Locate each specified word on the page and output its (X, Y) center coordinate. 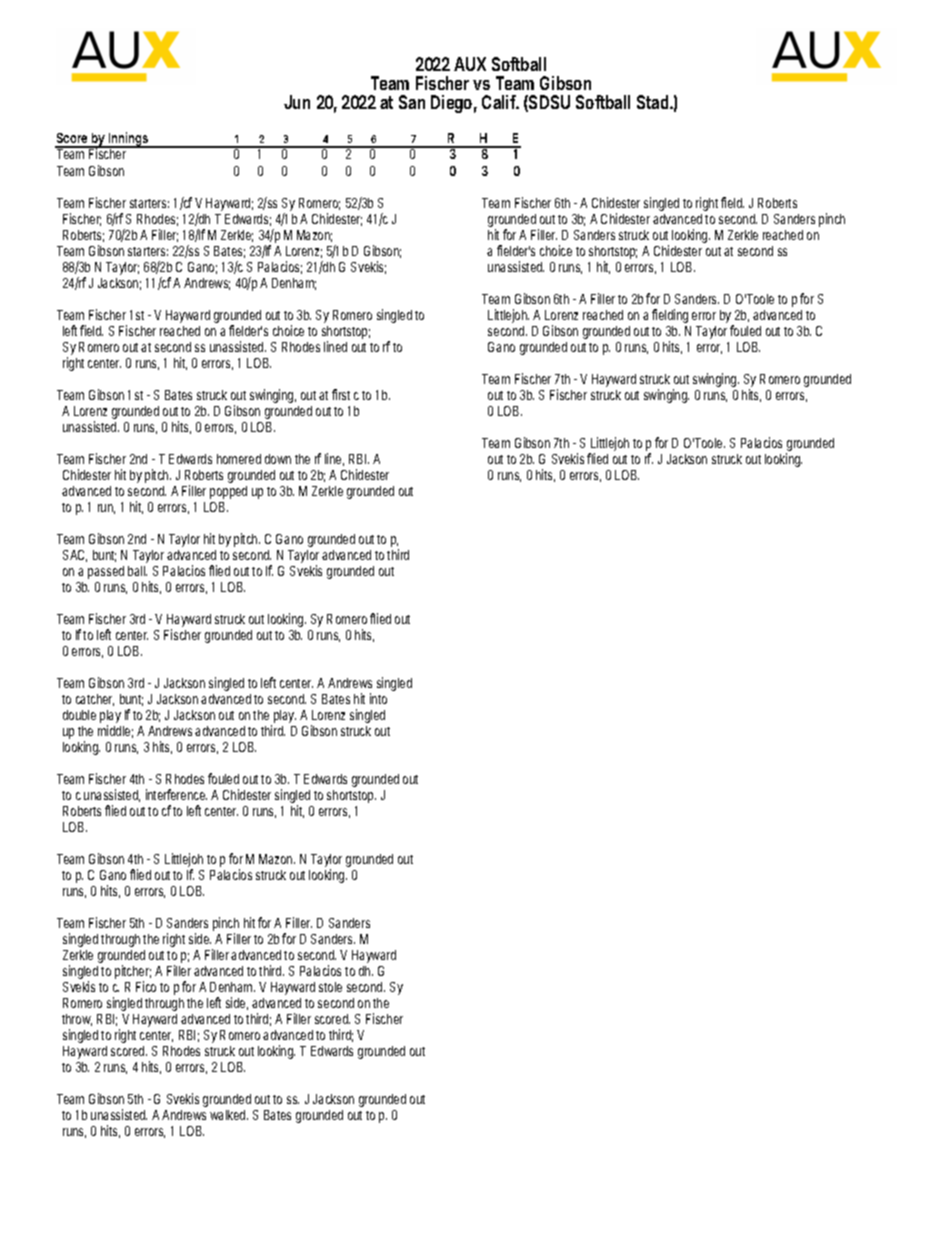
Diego (454, 104)
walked (229, 1115)
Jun (297, 102)
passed (106, 572)
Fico (146, 986)
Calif (500, 102)
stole (330, 987)
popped (228, 492)
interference (176, 794)
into (378, 698)
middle (115, 731)
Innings (129, 141)
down (278, 459)
